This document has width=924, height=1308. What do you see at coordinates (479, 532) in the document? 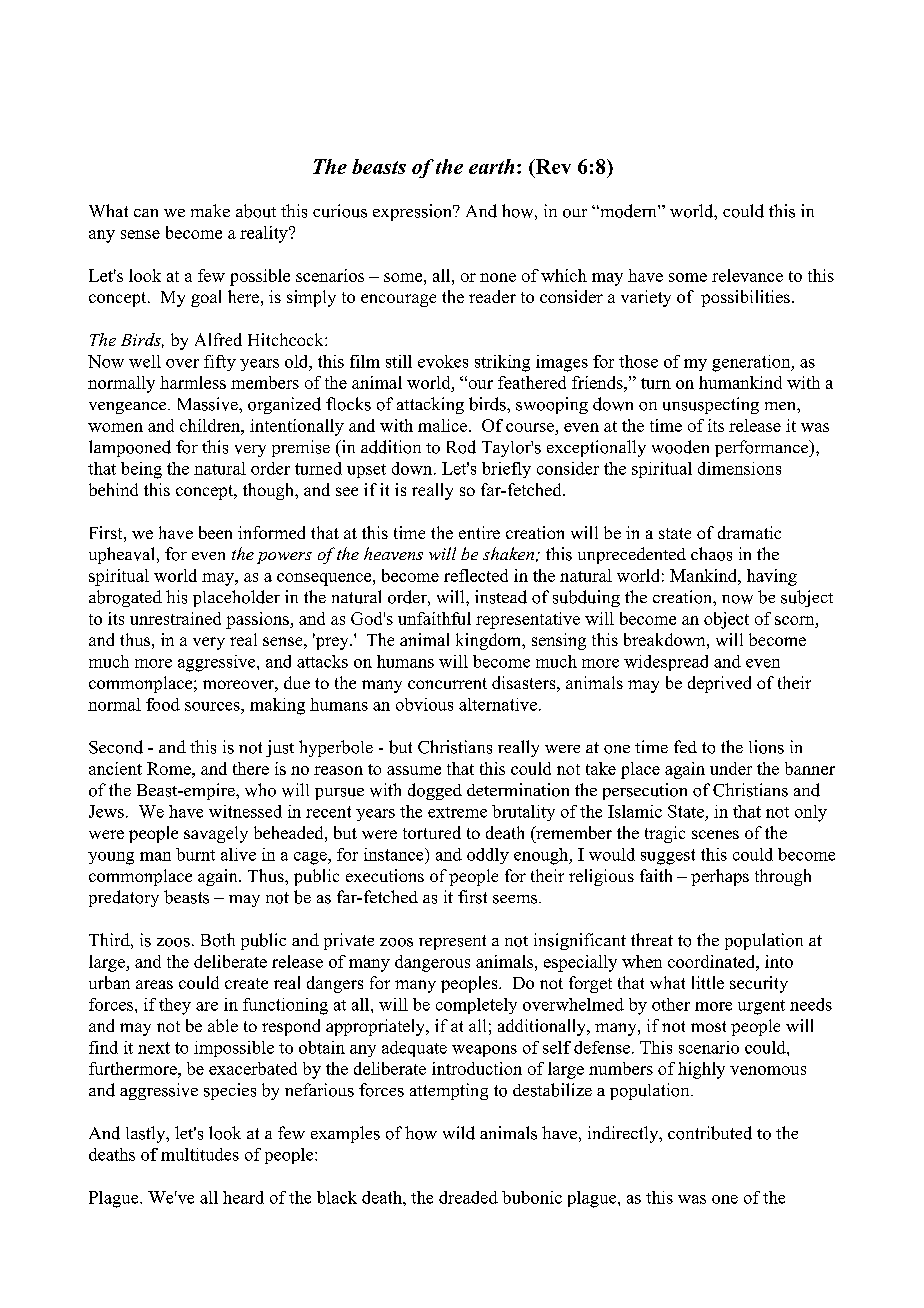
I see `entire` at bounding box center [479, 532].
